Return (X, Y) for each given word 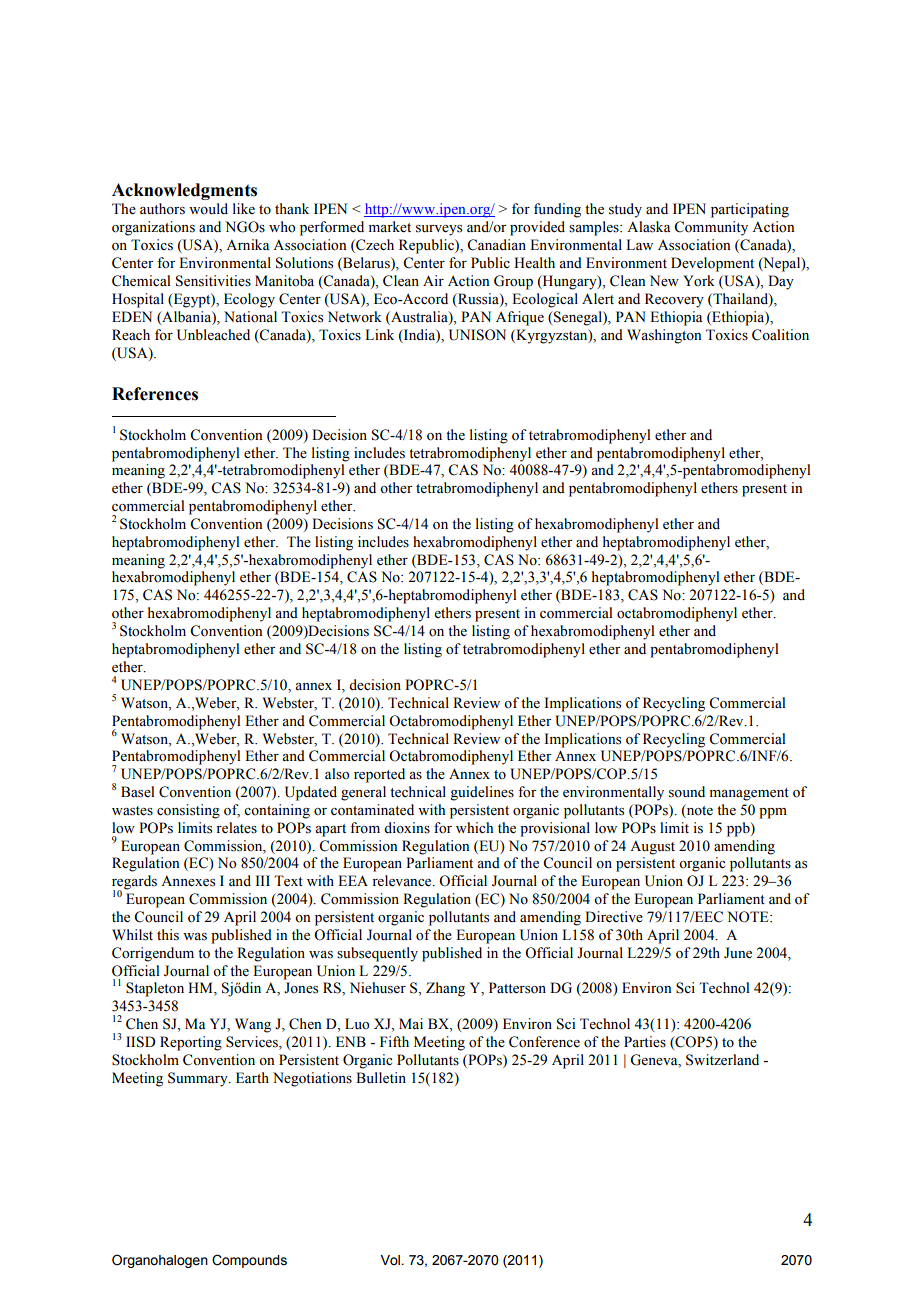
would (208, 209)
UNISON (477, 335)
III (263, 880)
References (155, 394)
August (652, 847)
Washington (664, 336)
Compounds (249, 1261)
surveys (439, 230)
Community (711, 228)
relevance (403, 881)
